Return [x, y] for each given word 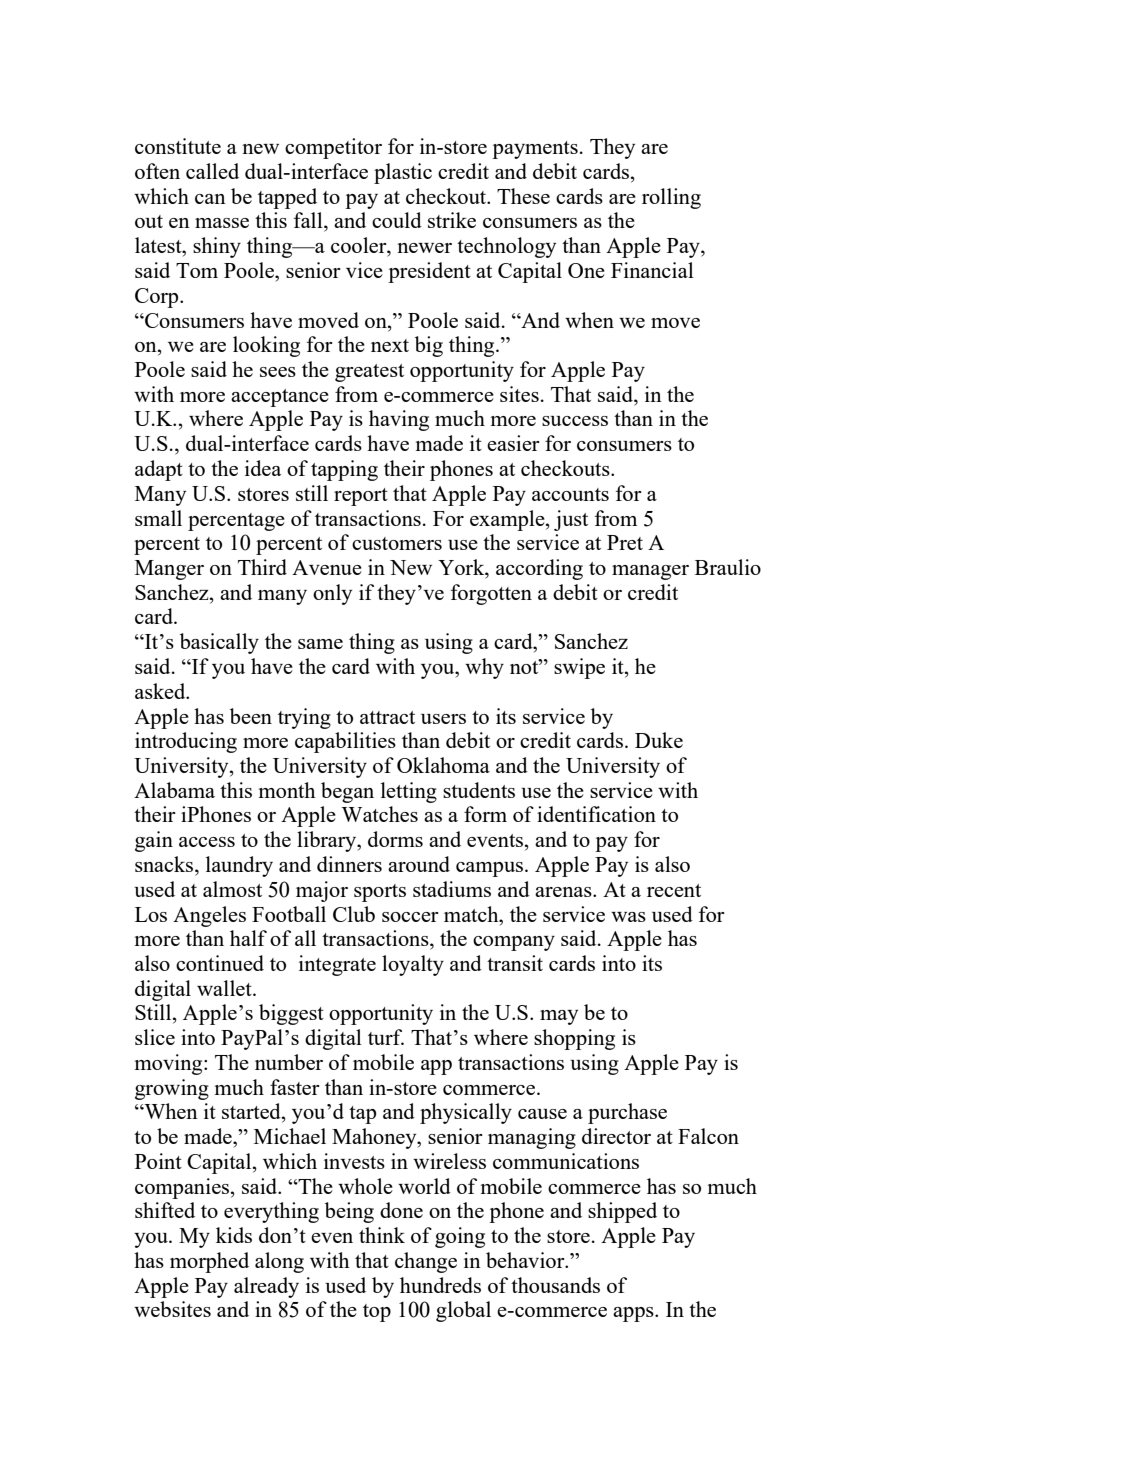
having [399, 420]
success [575, 421]
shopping [574, 1039]
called [212, 171]
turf [386, 1037]
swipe [579, 668]
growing [172, 1089]
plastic [403, 173]
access [207, 842]
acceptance [280, 398]
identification [596, 814]
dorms [395, 839]
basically [219, 643]
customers [397, 543]
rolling [671, 198]
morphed [209, 1262]
